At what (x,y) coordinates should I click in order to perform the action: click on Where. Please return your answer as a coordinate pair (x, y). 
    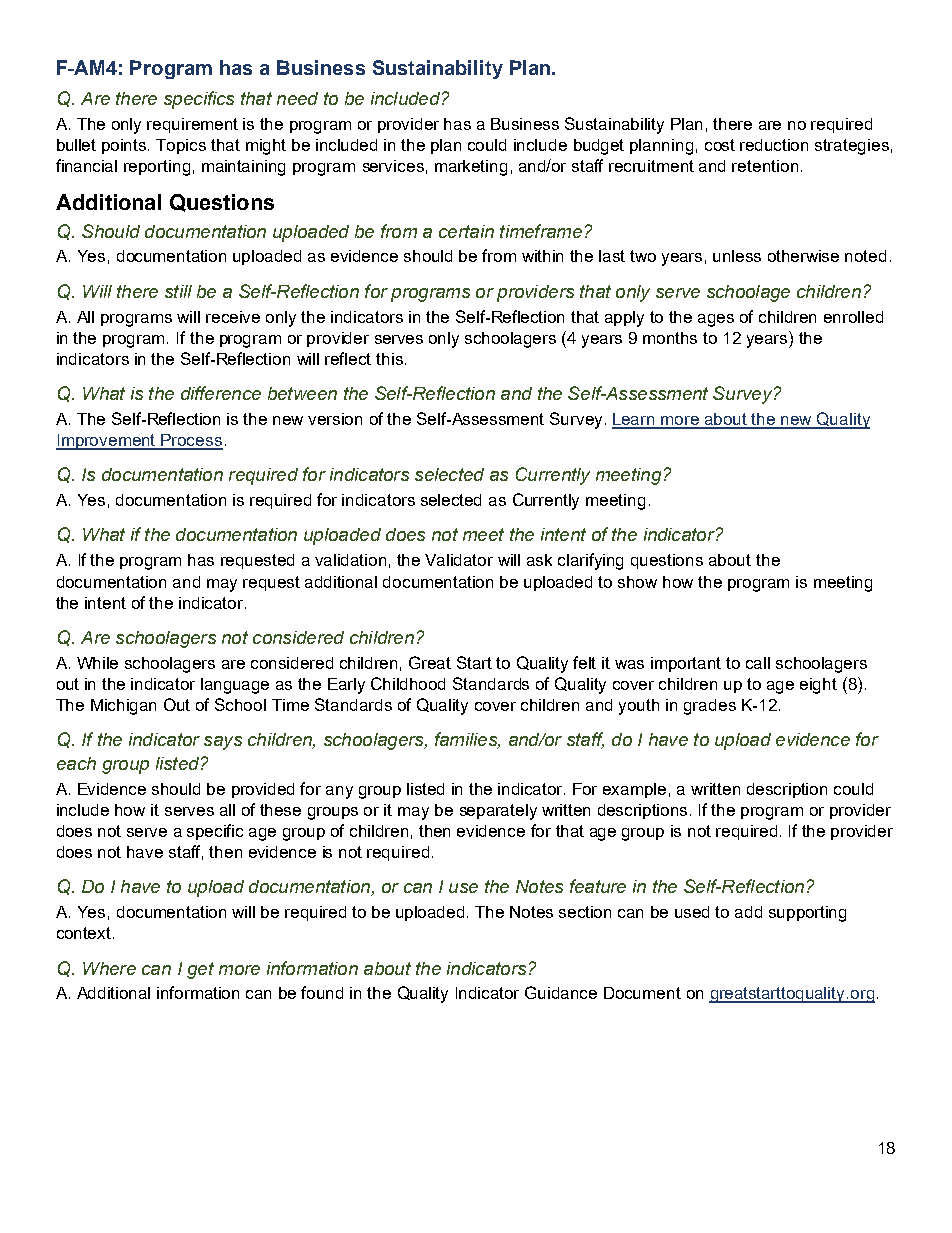
    Looking at the image, I should click on (109, 968).
